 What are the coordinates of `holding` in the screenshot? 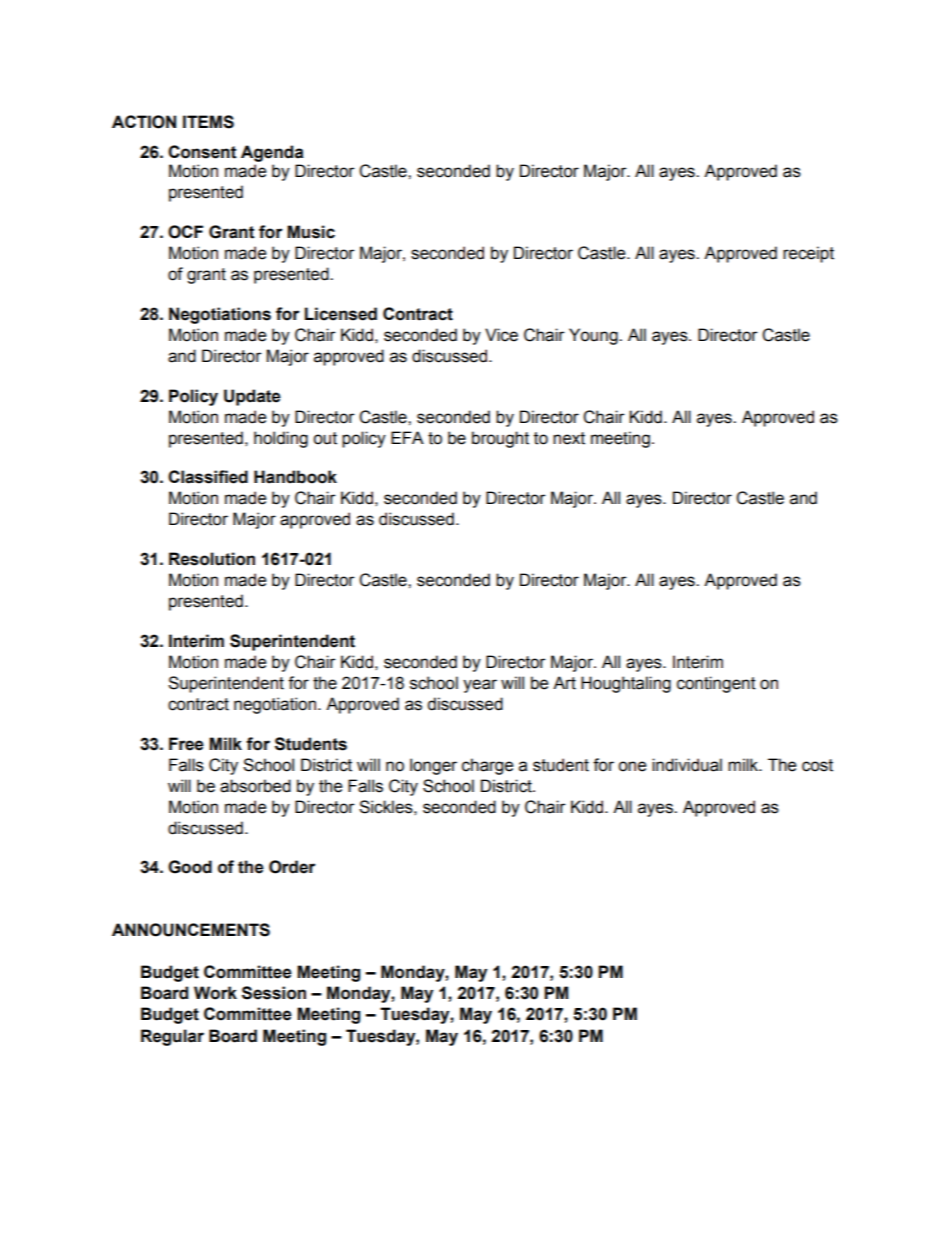 It's located at (281, 439).
